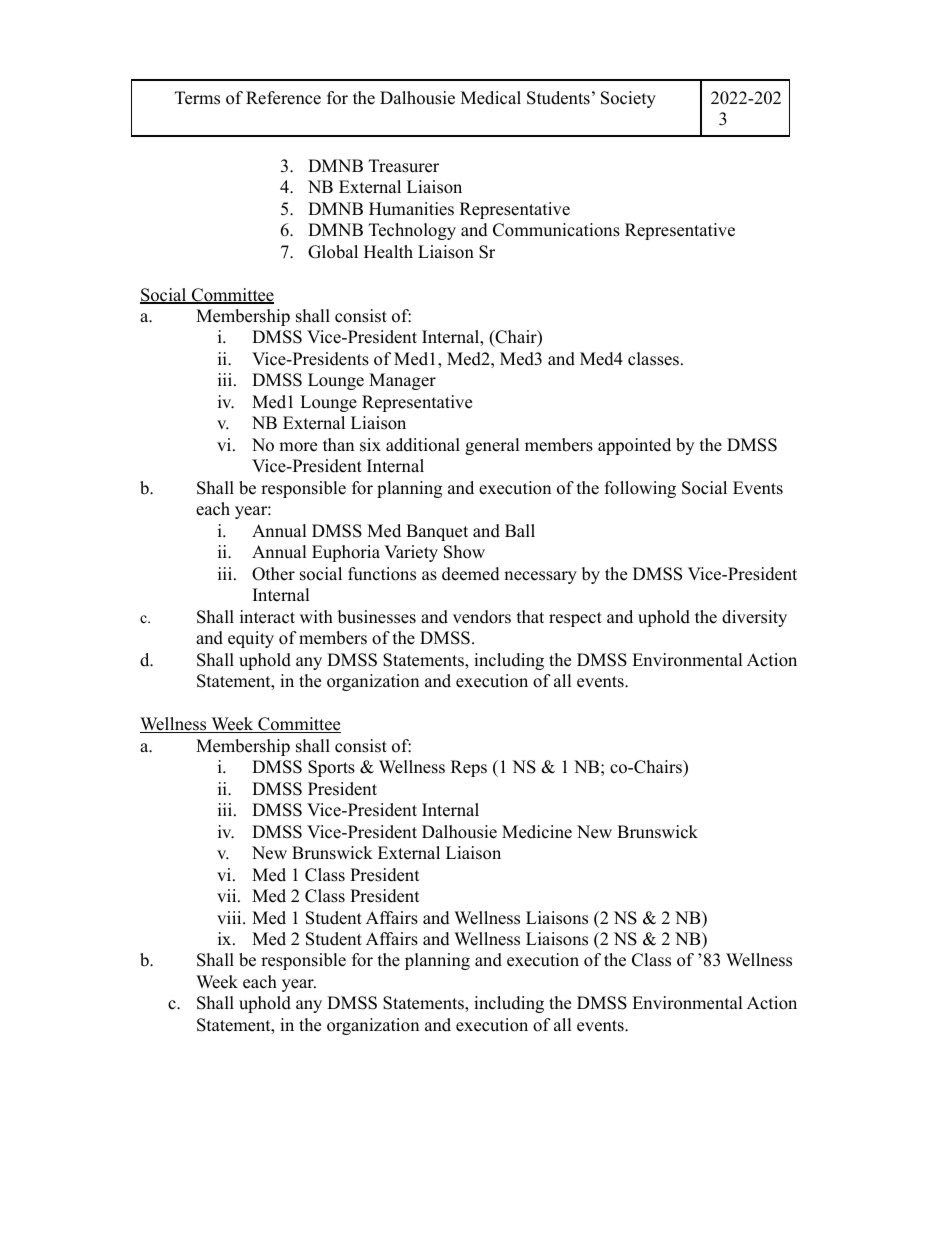  I want to click on Society, so click(628, 99).
